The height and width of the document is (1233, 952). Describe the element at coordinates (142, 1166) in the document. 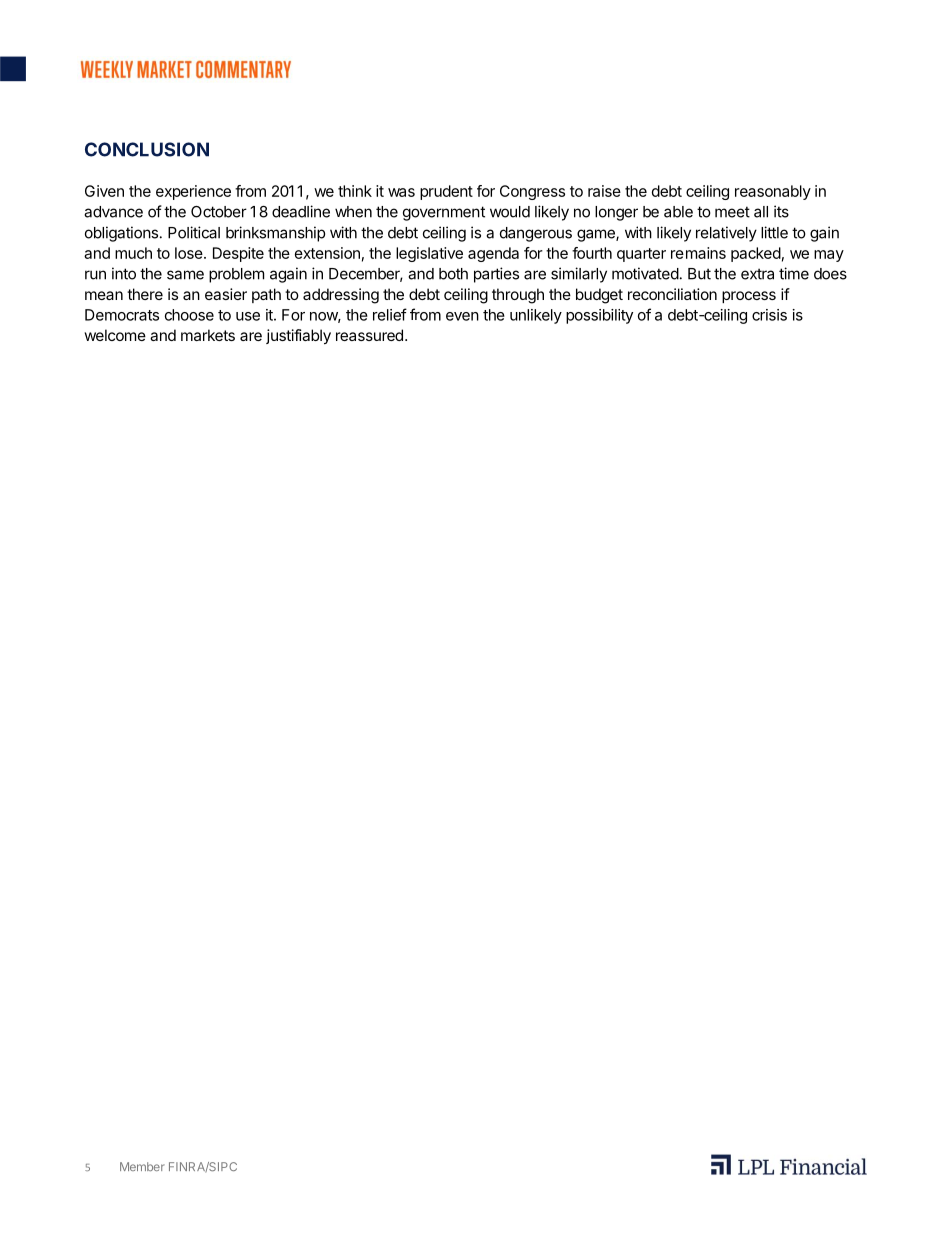

I see `Member` at that location.
